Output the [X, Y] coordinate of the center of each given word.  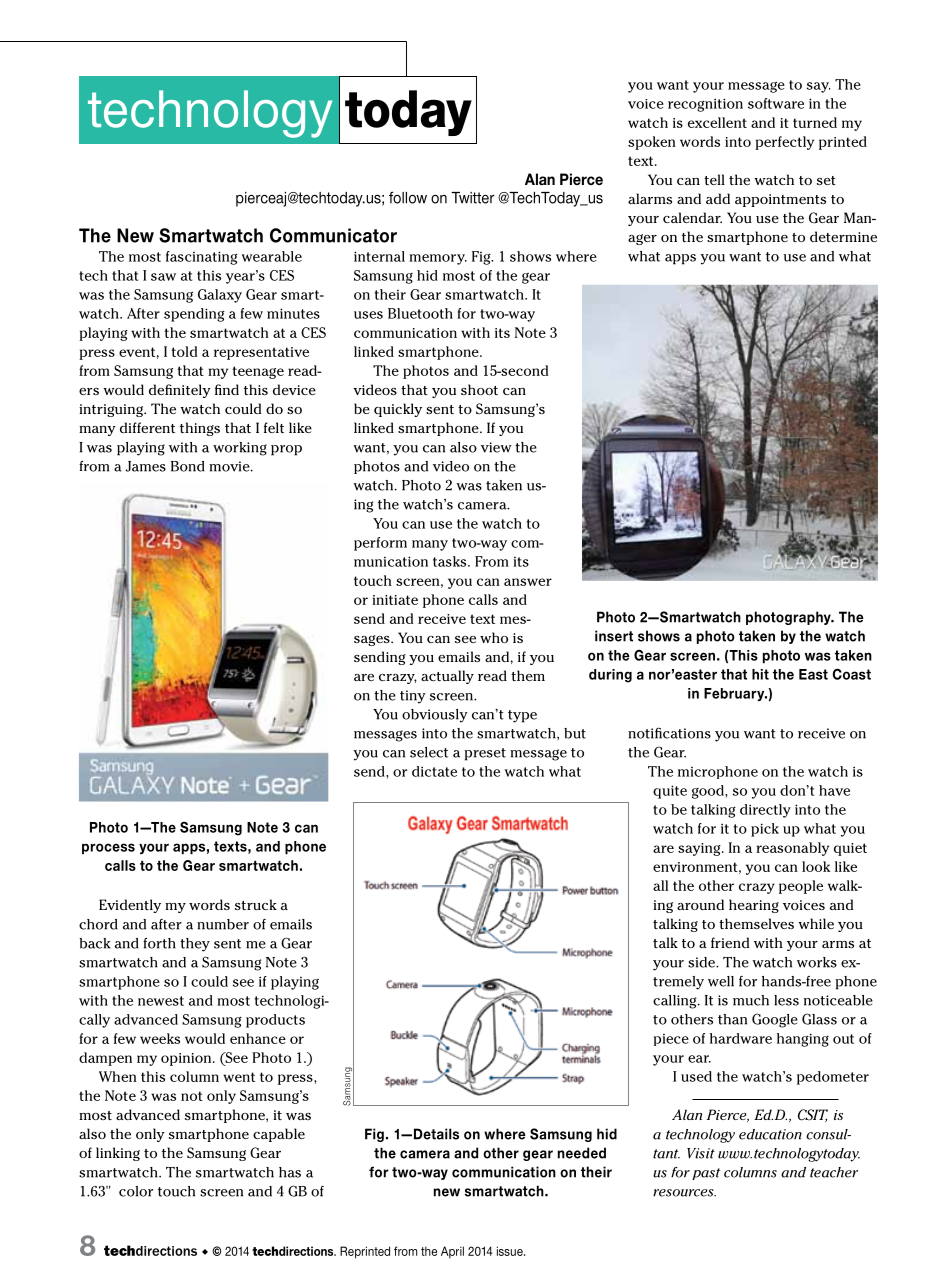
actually [447, 677]
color [136, 1191]
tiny [413, 697]
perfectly [784, 143]
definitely [180, 391]
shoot [479, 389]
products [275, 1021]
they [195, 945]
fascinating [202, 258]
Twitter [473, 198]
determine [843, 236]
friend [730, 942]
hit [760, 674]
